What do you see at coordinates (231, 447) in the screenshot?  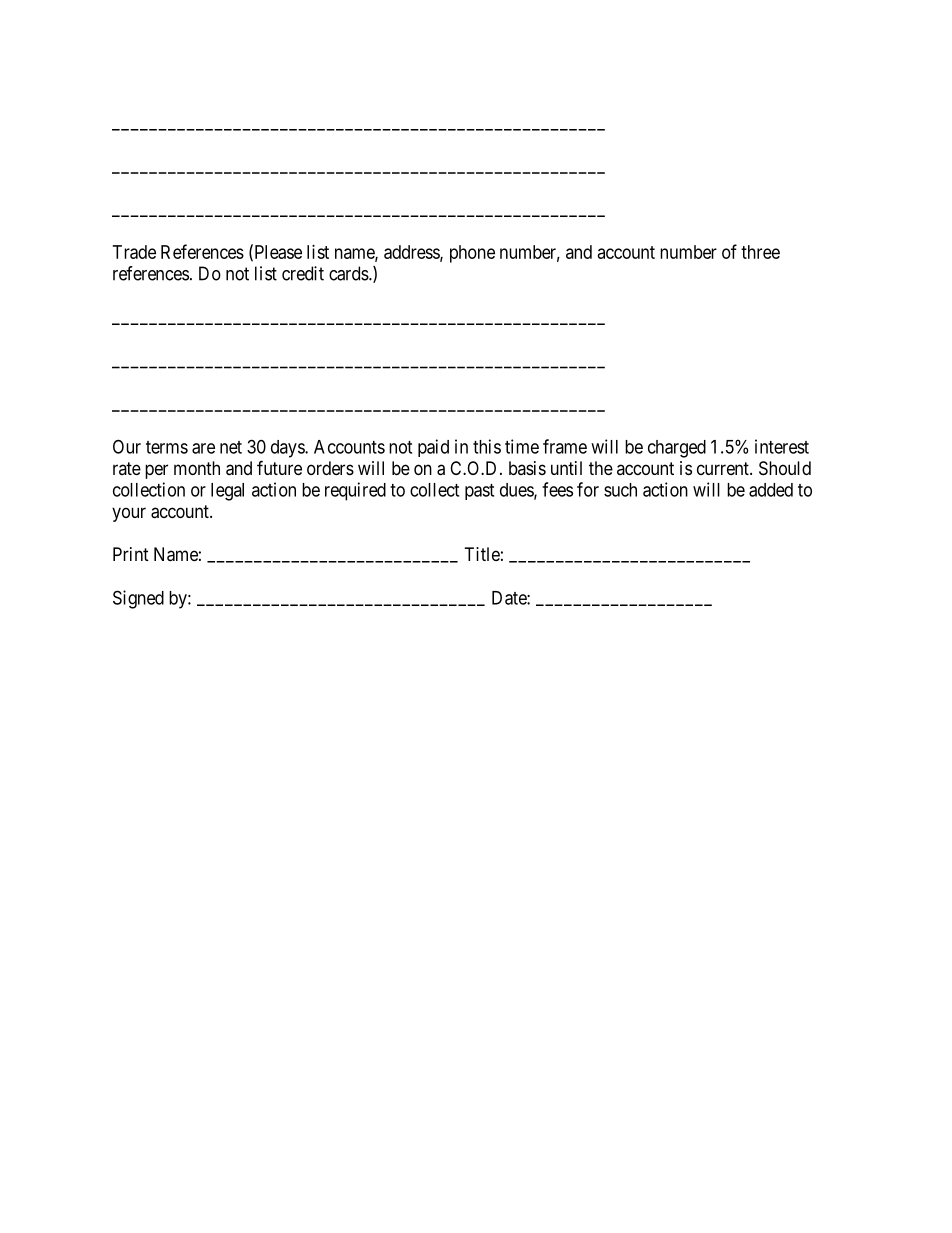 I see `net` at bounding box center [231, 447].
